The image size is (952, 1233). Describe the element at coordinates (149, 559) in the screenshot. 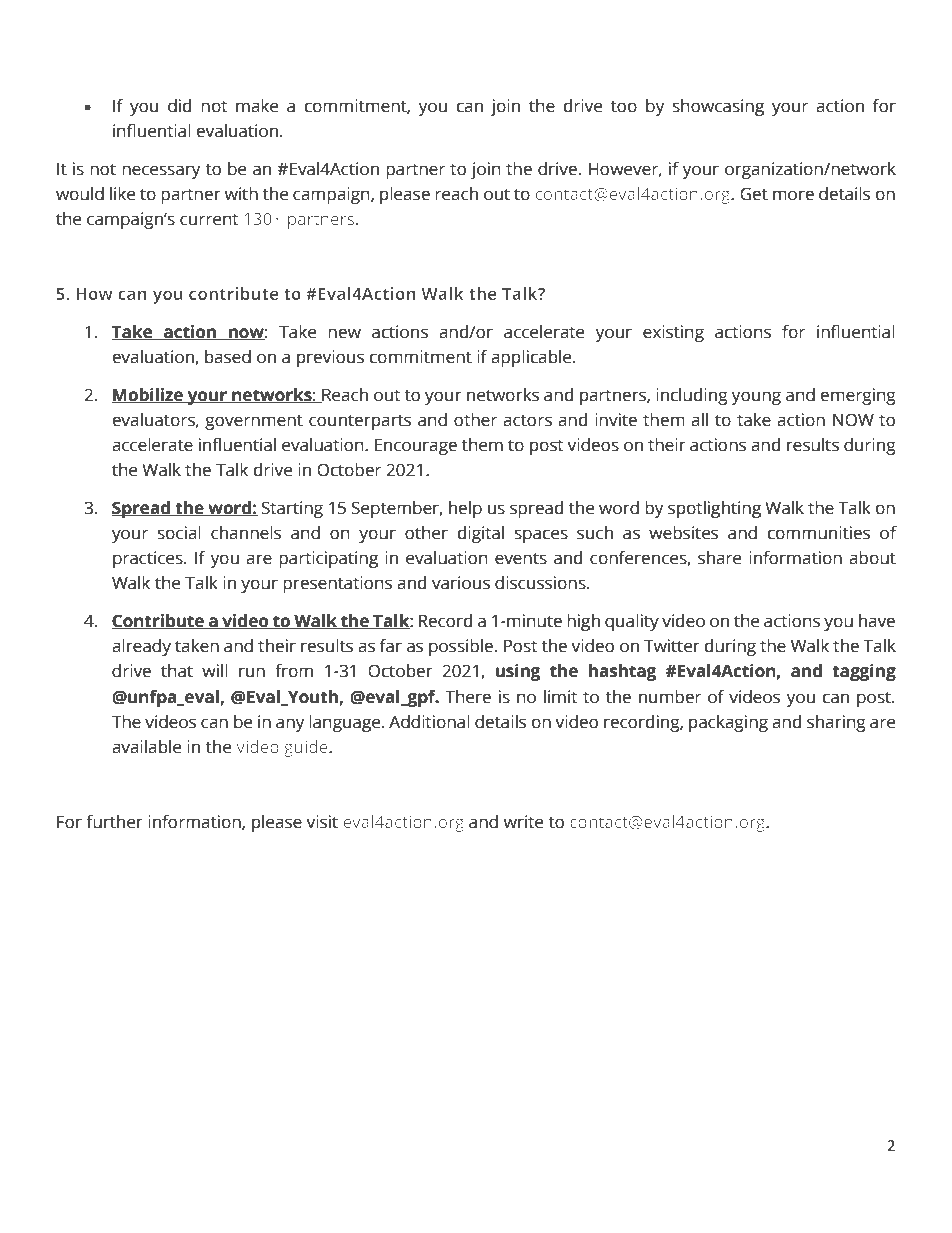

I see `practices` at that location.
